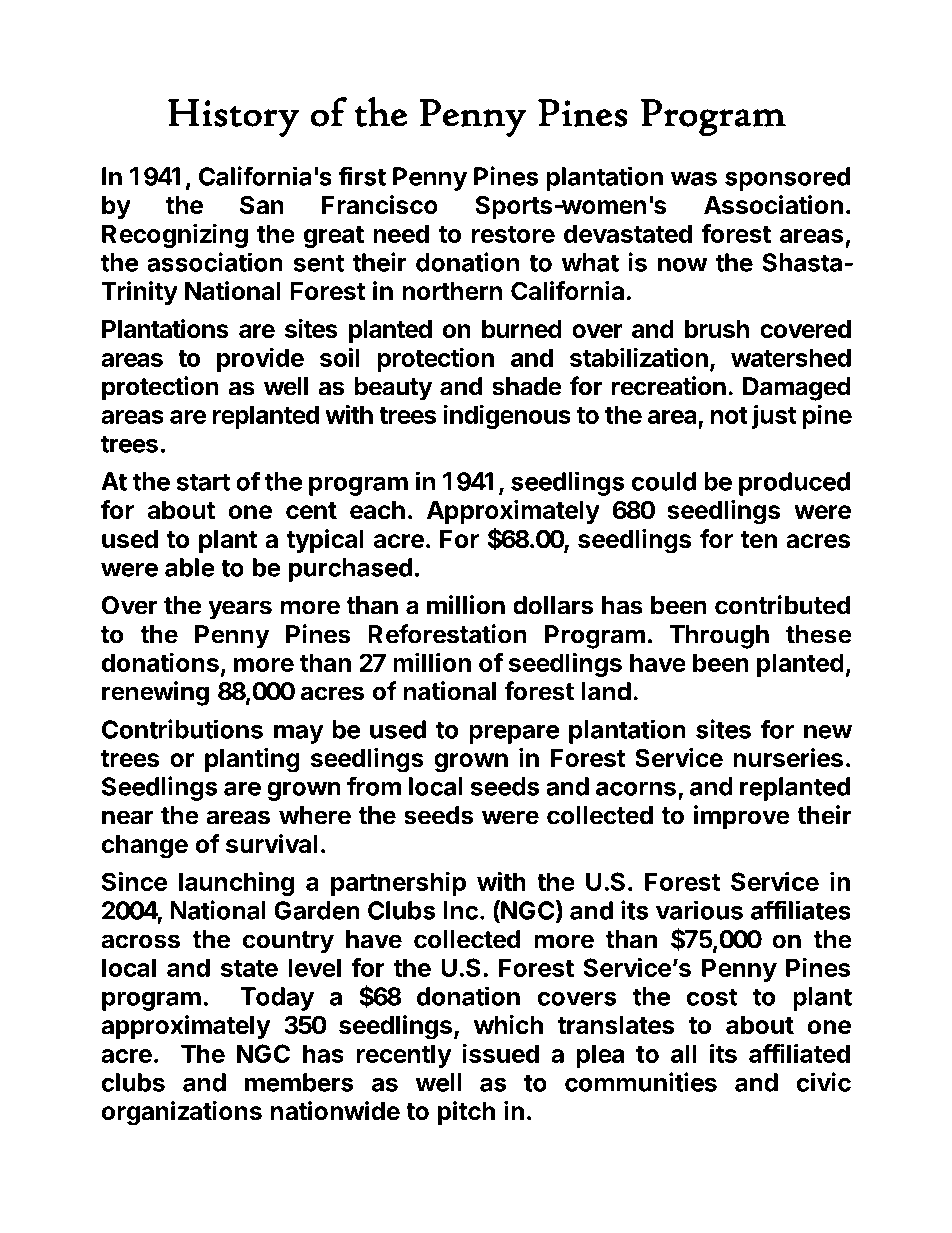 The image size is (952, 1233). Describe the element at coordinates (362, 176) in the document. I see `first` at that location.
